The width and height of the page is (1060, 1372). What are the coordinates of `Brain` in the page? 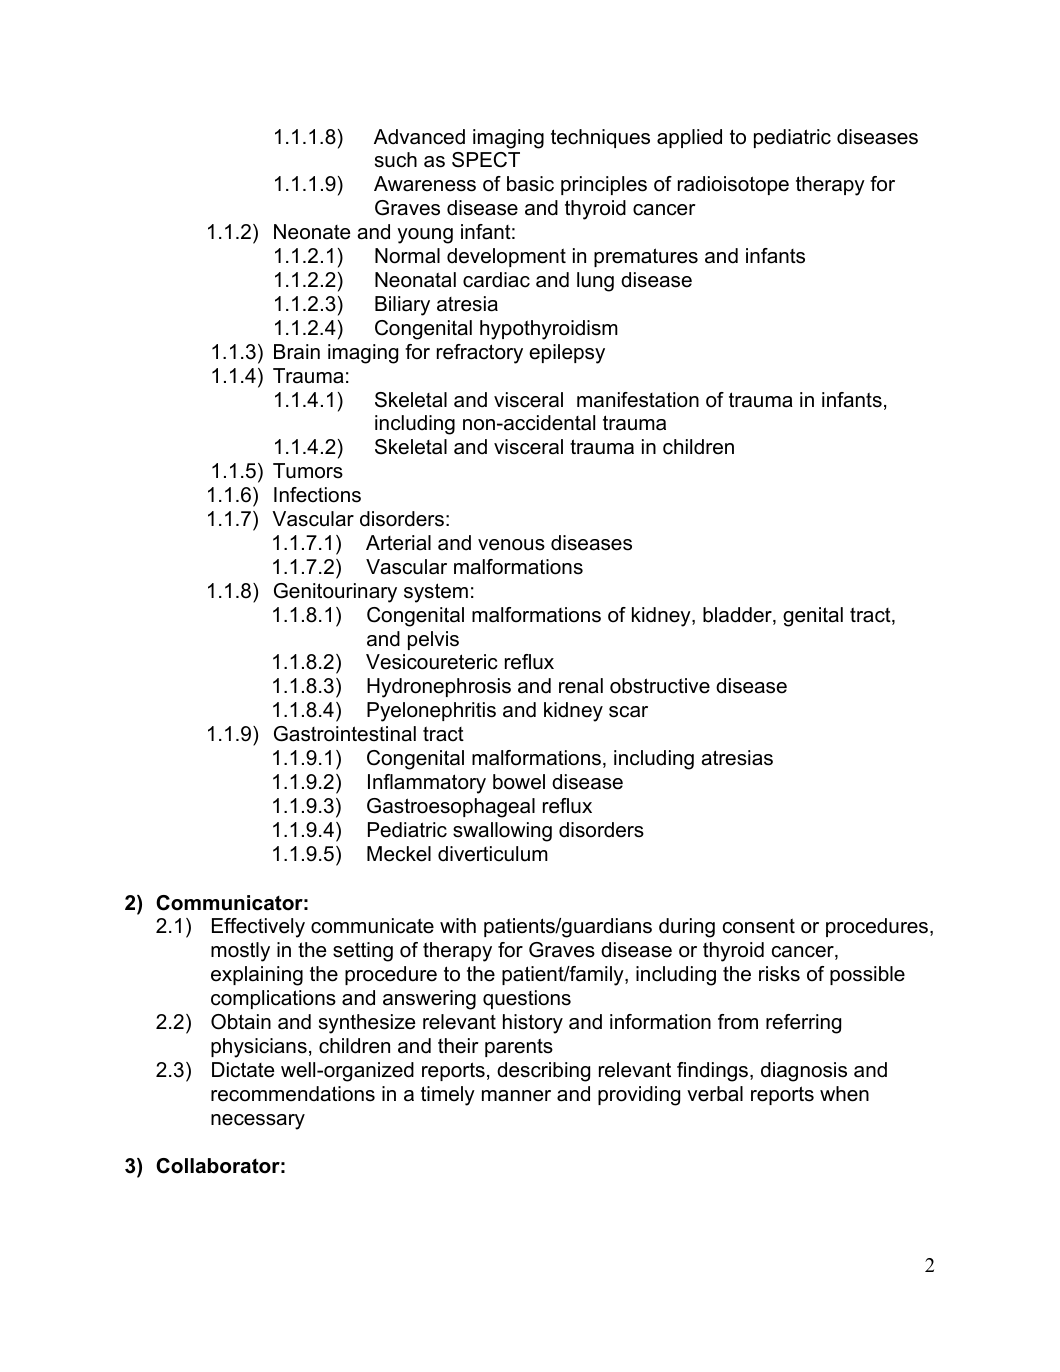 It's located at (297, 352).
